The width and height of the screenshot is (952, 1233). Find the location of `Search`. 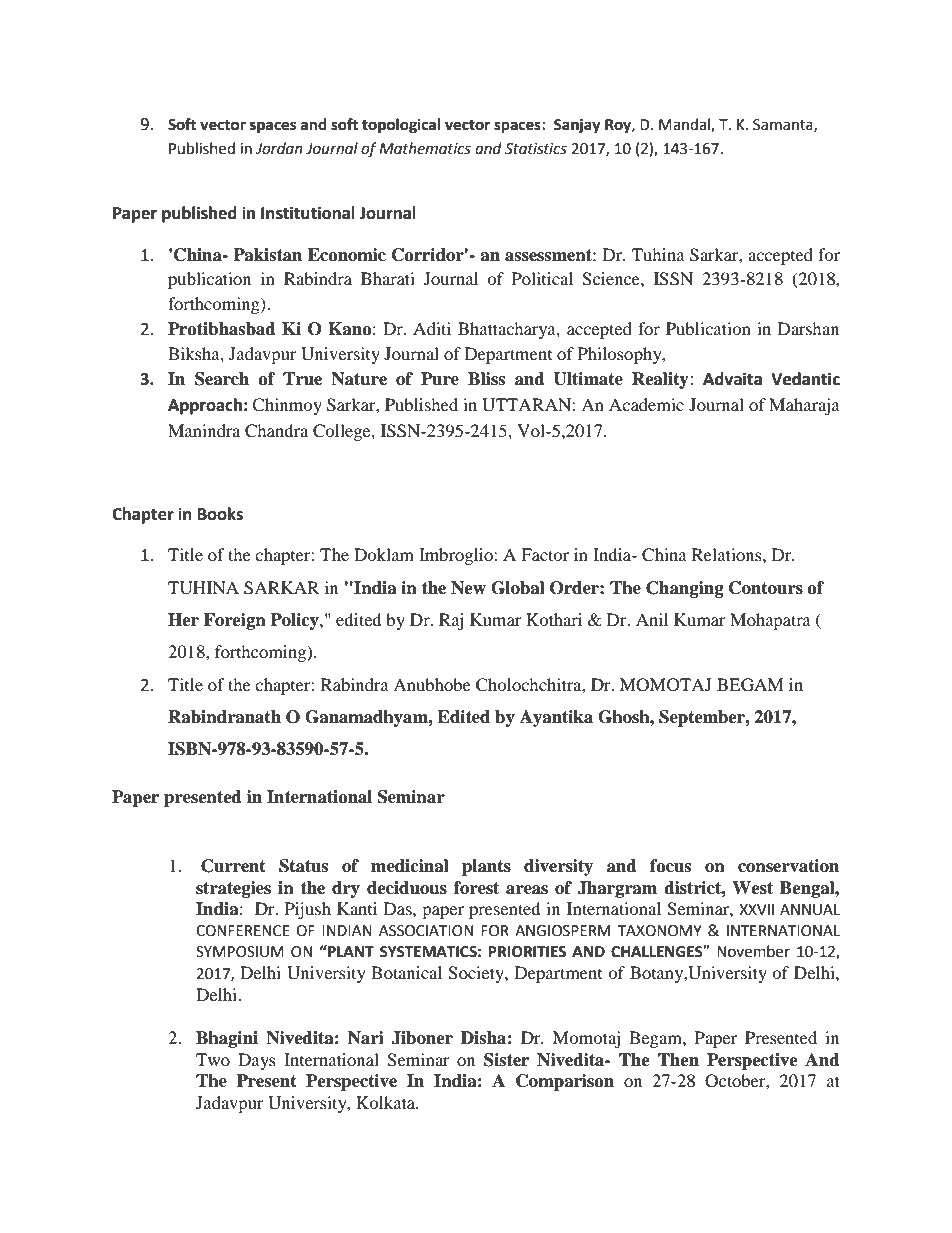

Search is located at coordinates (222, 379).
